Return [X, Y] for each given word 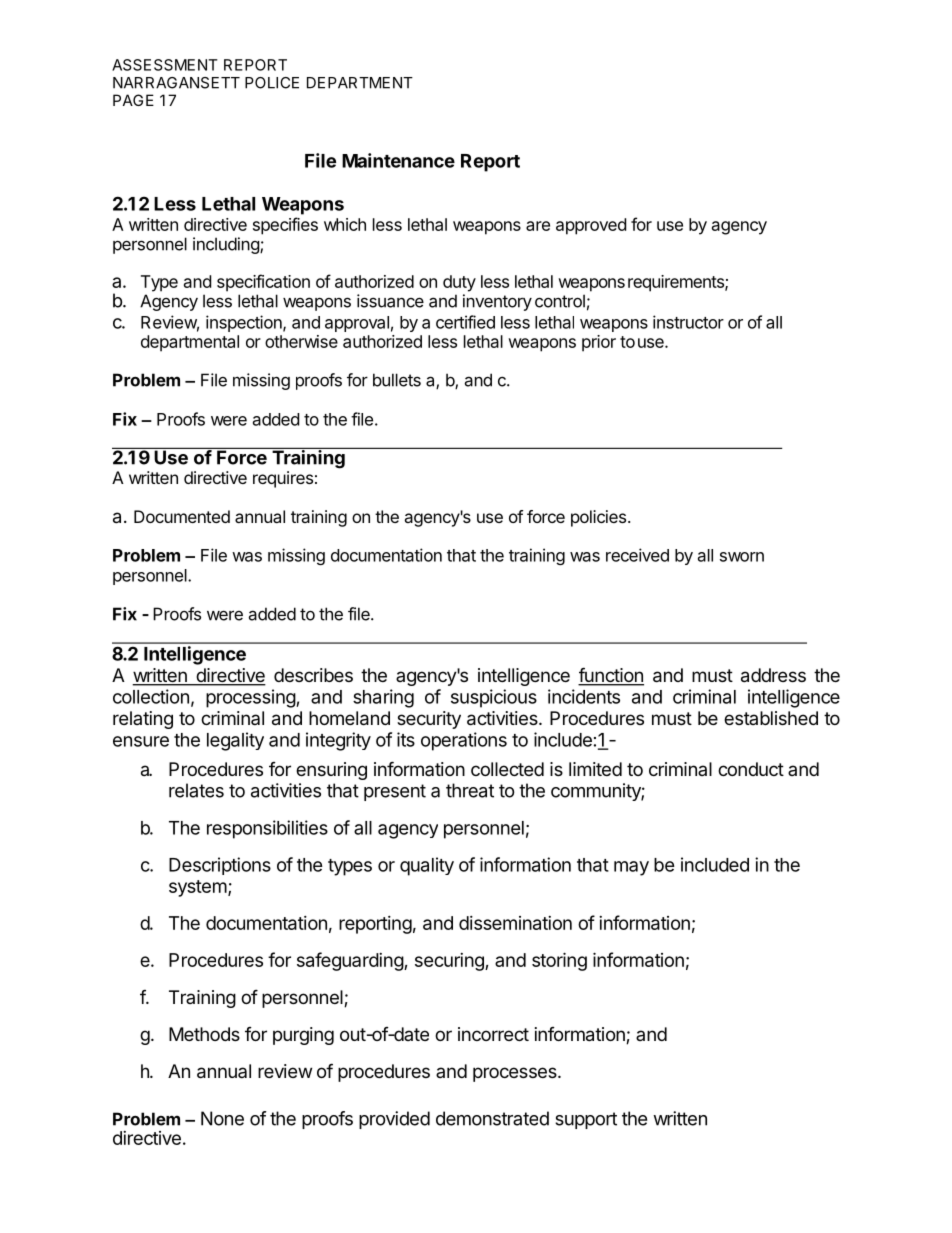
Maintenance [398, 160]
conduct [751, 769]
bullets [397, 380]
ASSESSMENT [165, 65]
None [222, 1118]
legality [235, 741]
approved [591, 226]
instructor [688, 322]
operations [464, 741]
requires [283, 479]
